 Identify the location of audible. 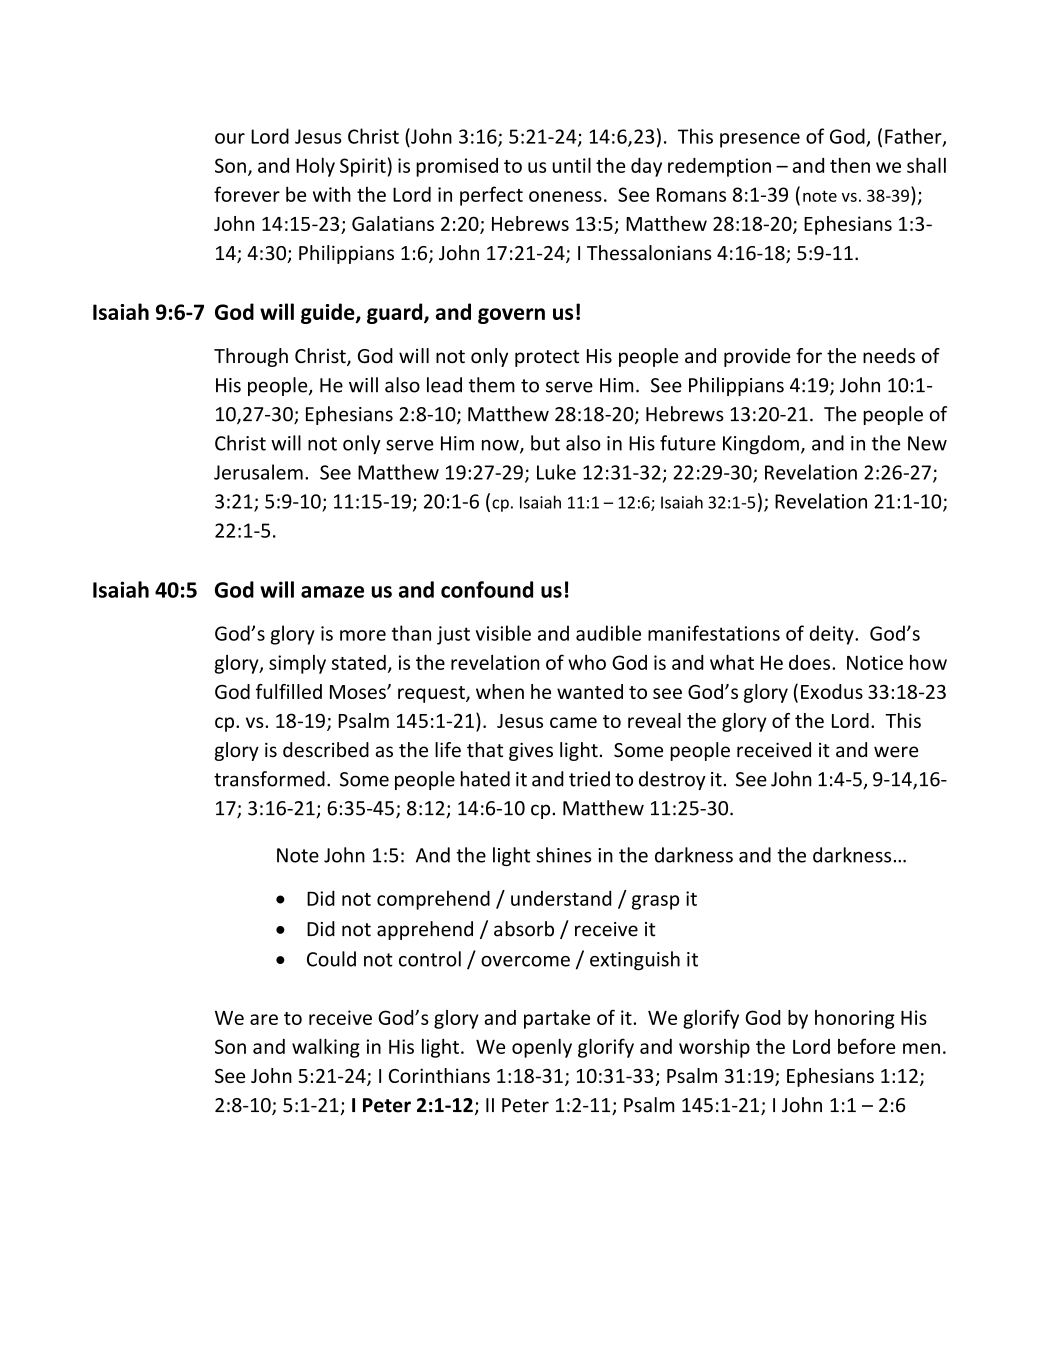
(608, 633).
